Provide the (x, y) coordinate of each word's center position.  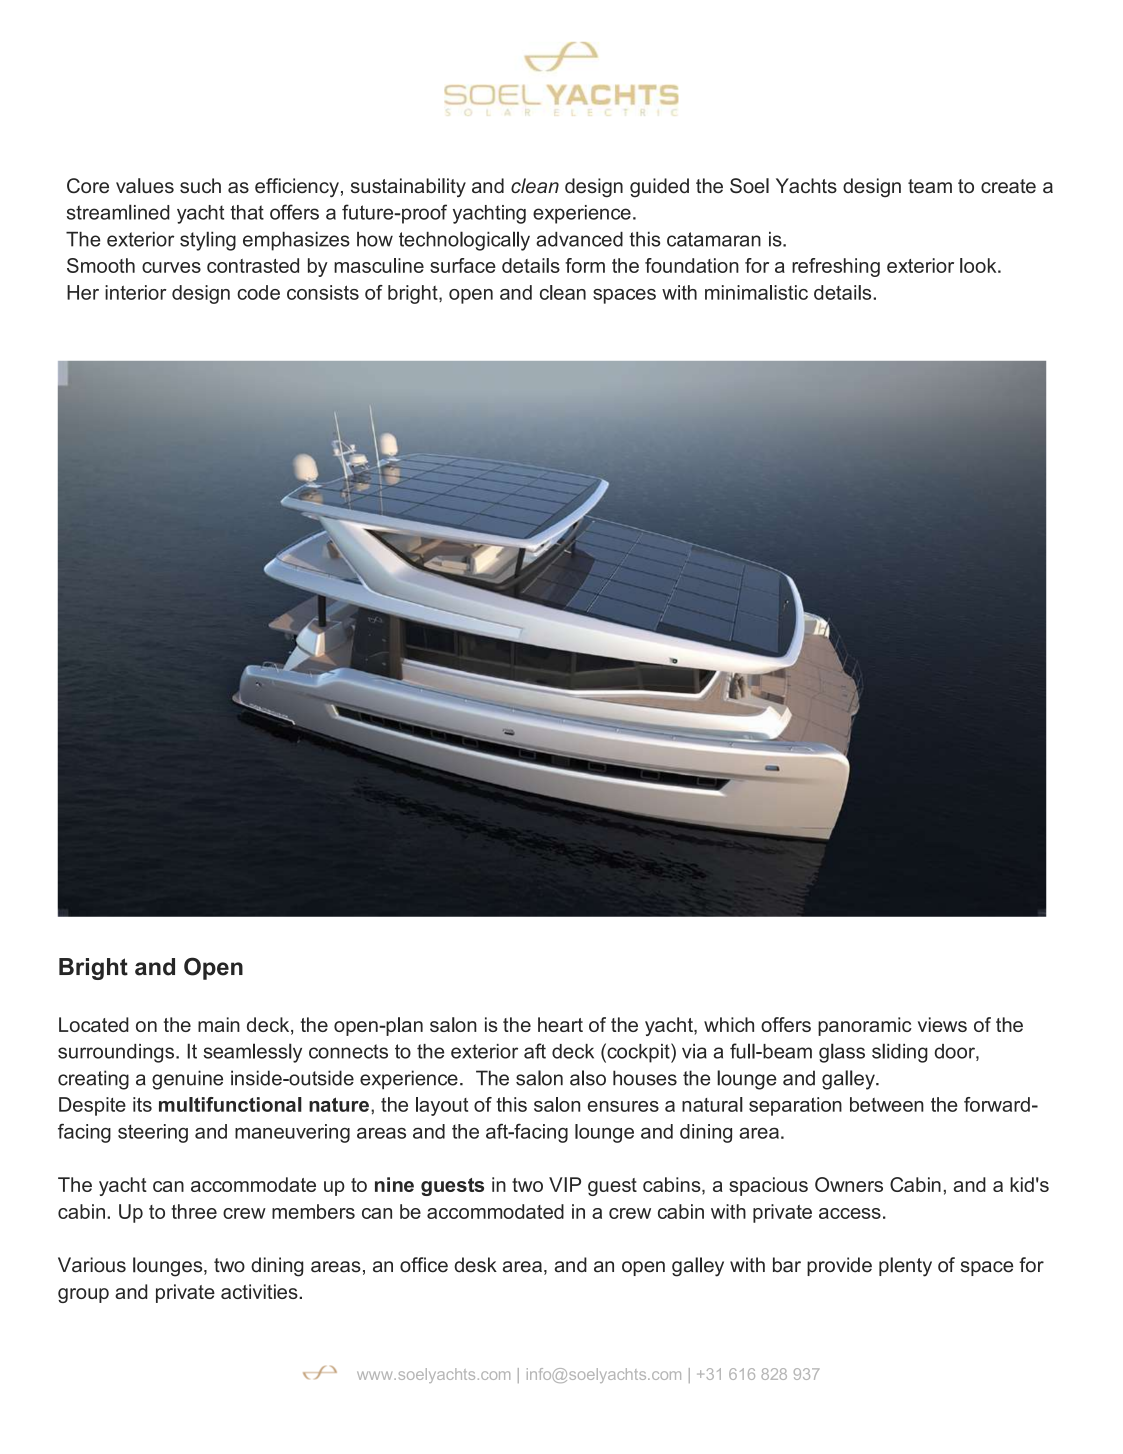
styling (208, 241)
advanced (579, 239)
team (930, 186)
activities (260, 1291)
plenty (905, 1267)
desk (475, 1265)
